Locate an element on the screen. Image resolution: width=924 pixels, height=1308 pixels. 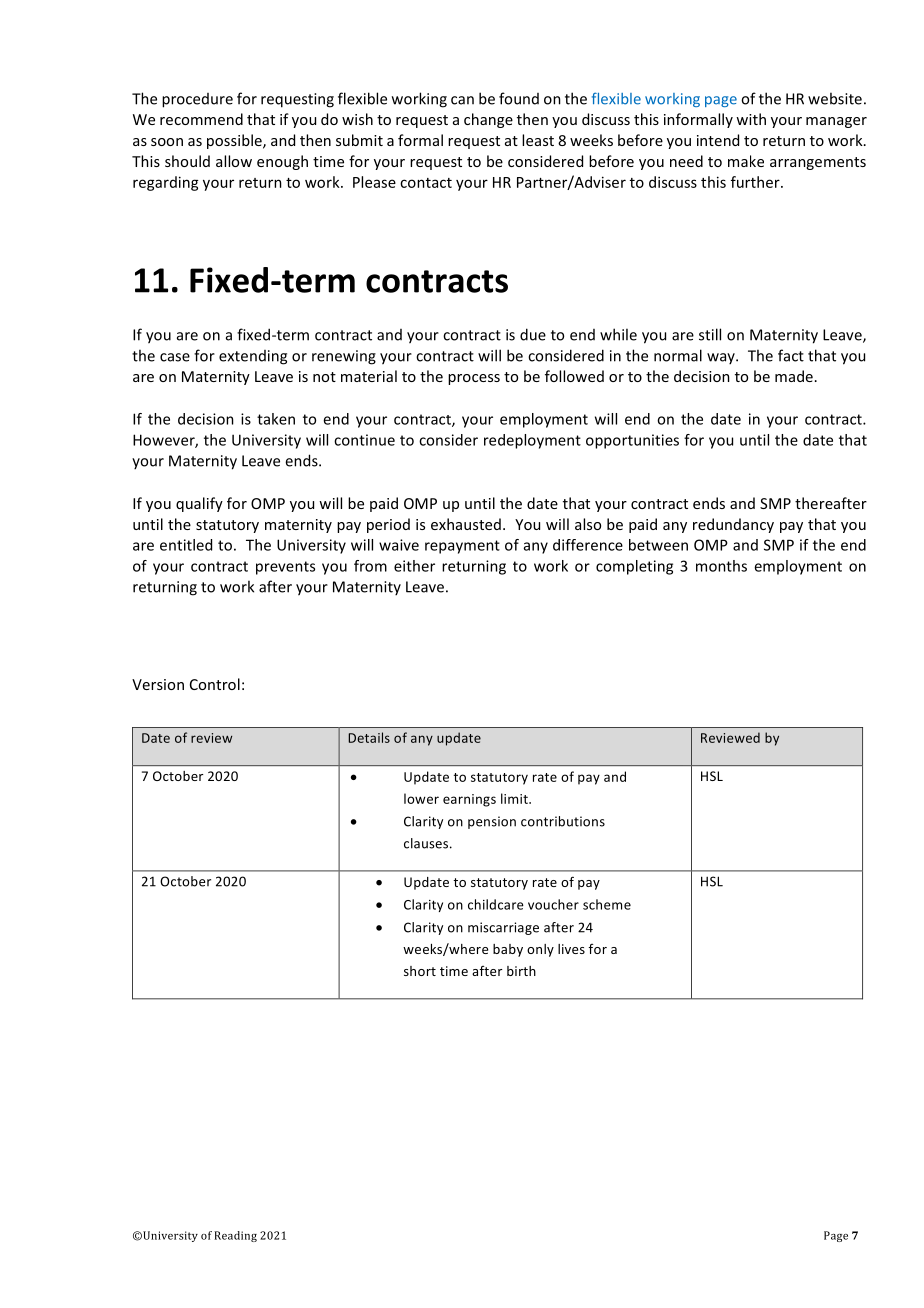
possible is located at coordinates (235, 141).
